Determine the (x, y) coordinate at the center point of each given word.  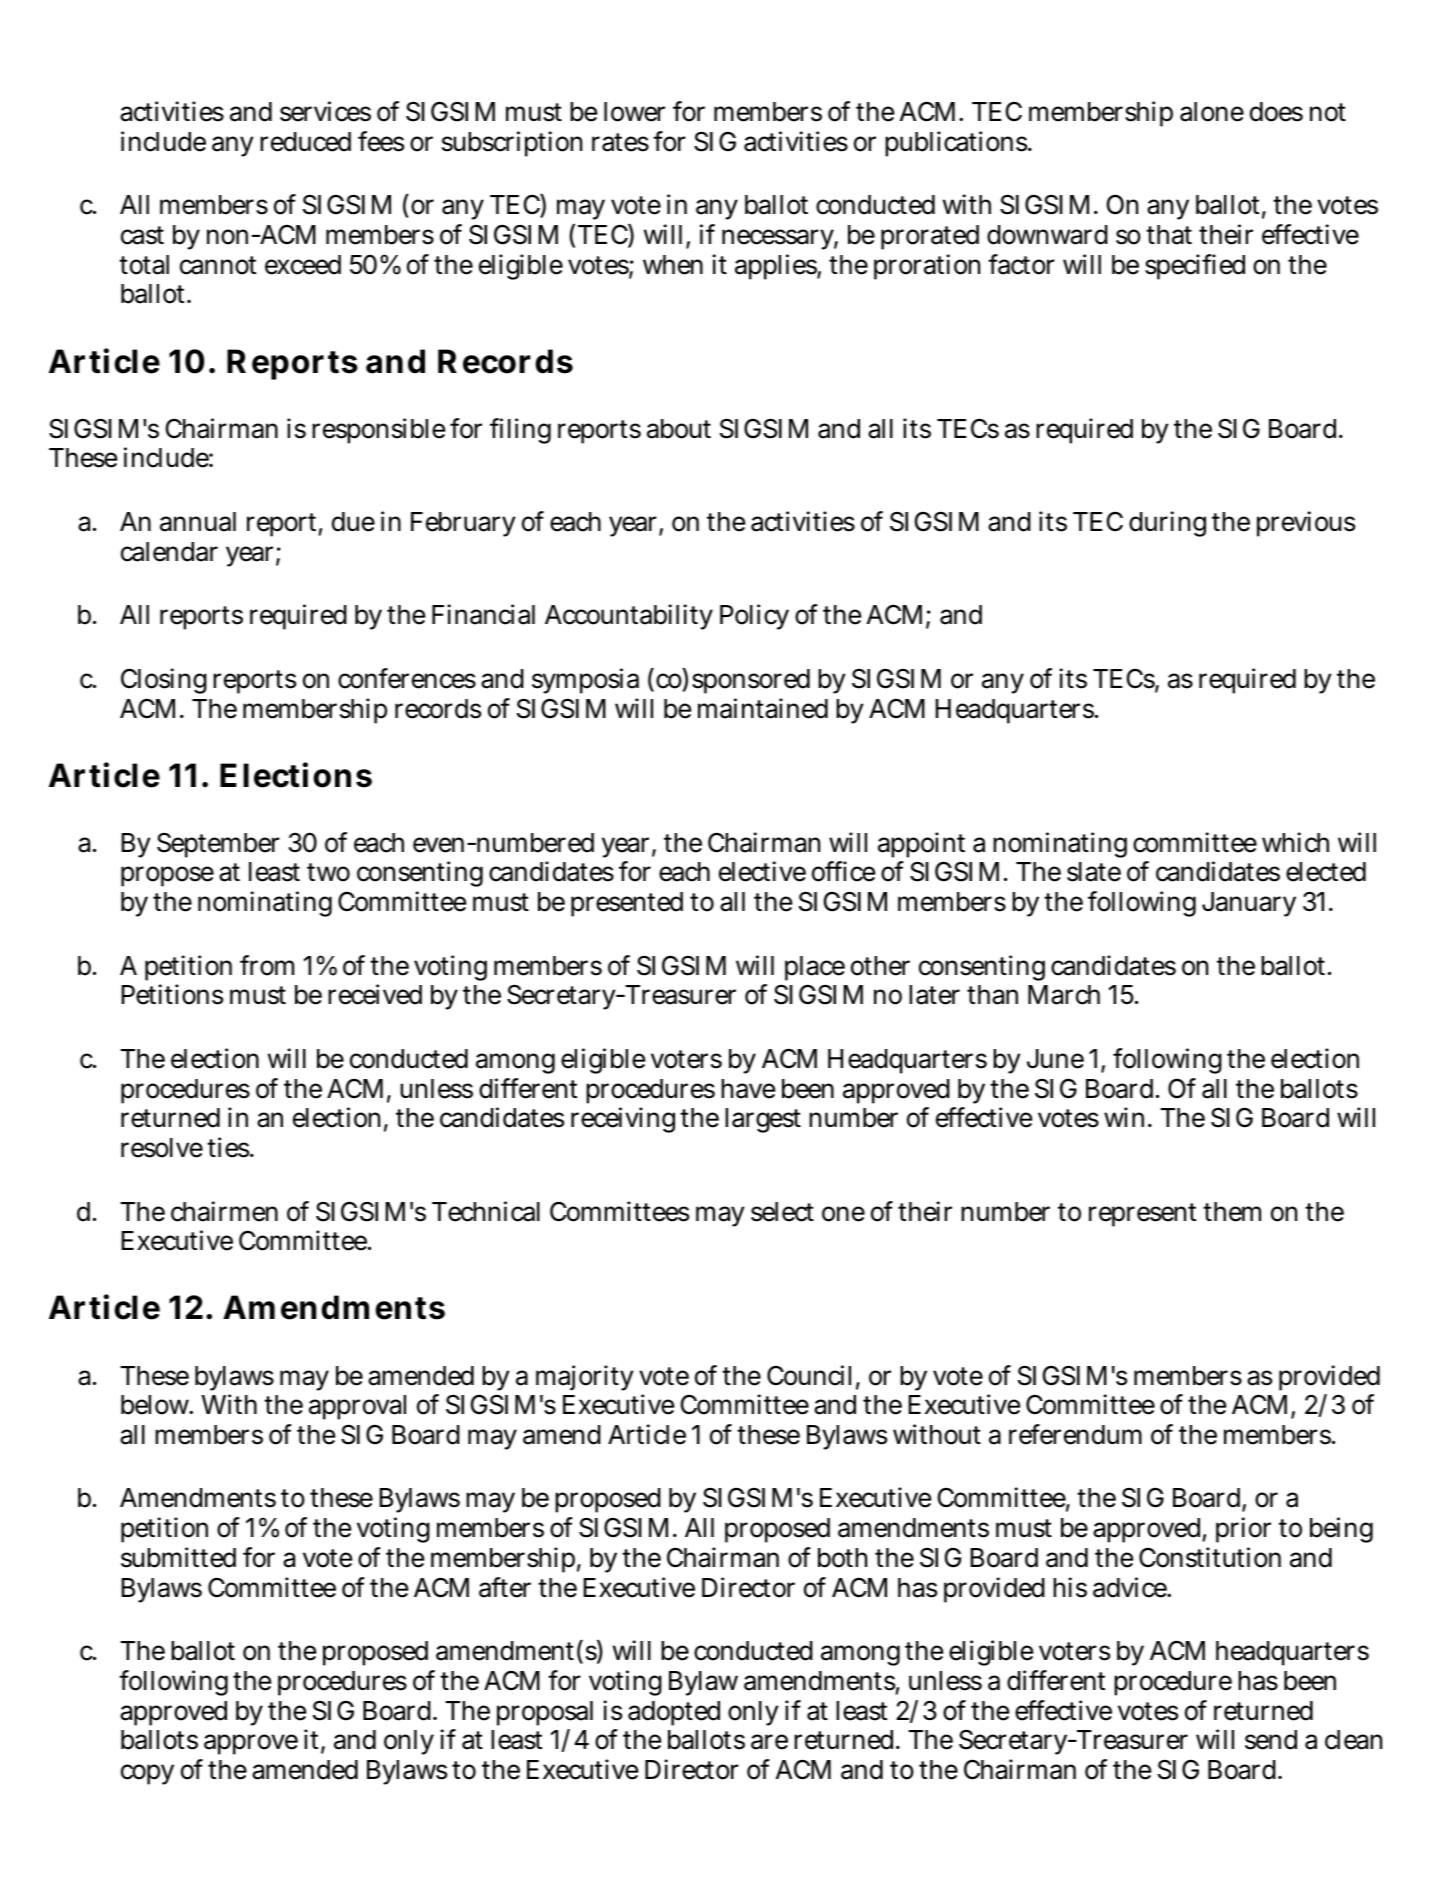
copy (147, 1774)
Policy (754, 617)
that (1169, 235)
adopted (674, 1713)
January (1249, 904)
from (267, 965)
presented (627, 904)
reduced (305, 142)
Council (809, 1375)
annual (198, 522)
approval (357, 1407)
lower (634, 112)
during (1167, 524)
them (1232, 1212)
